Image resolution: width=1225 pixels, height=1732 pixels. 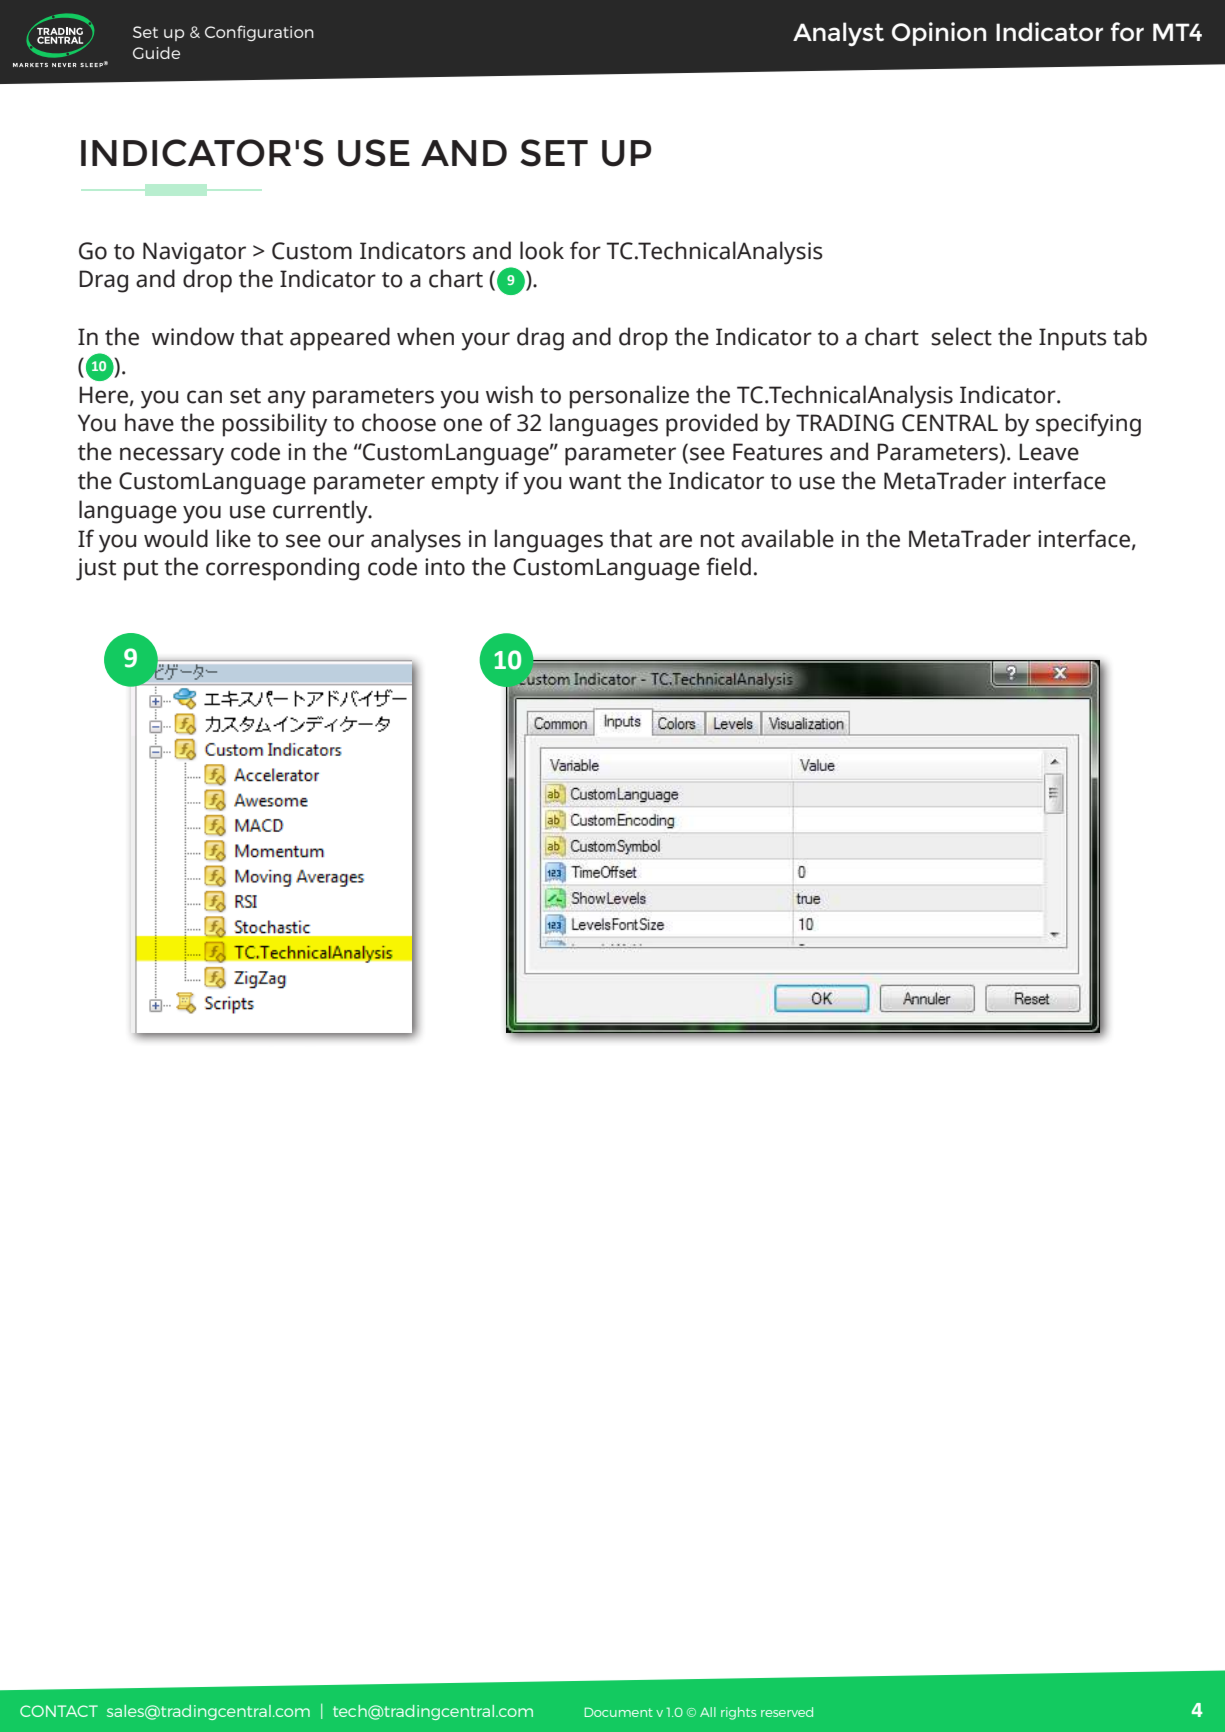 What do you see at coordinates (595, 482) in the screenshot?
I see `want` at bounding box center [595, 482].
